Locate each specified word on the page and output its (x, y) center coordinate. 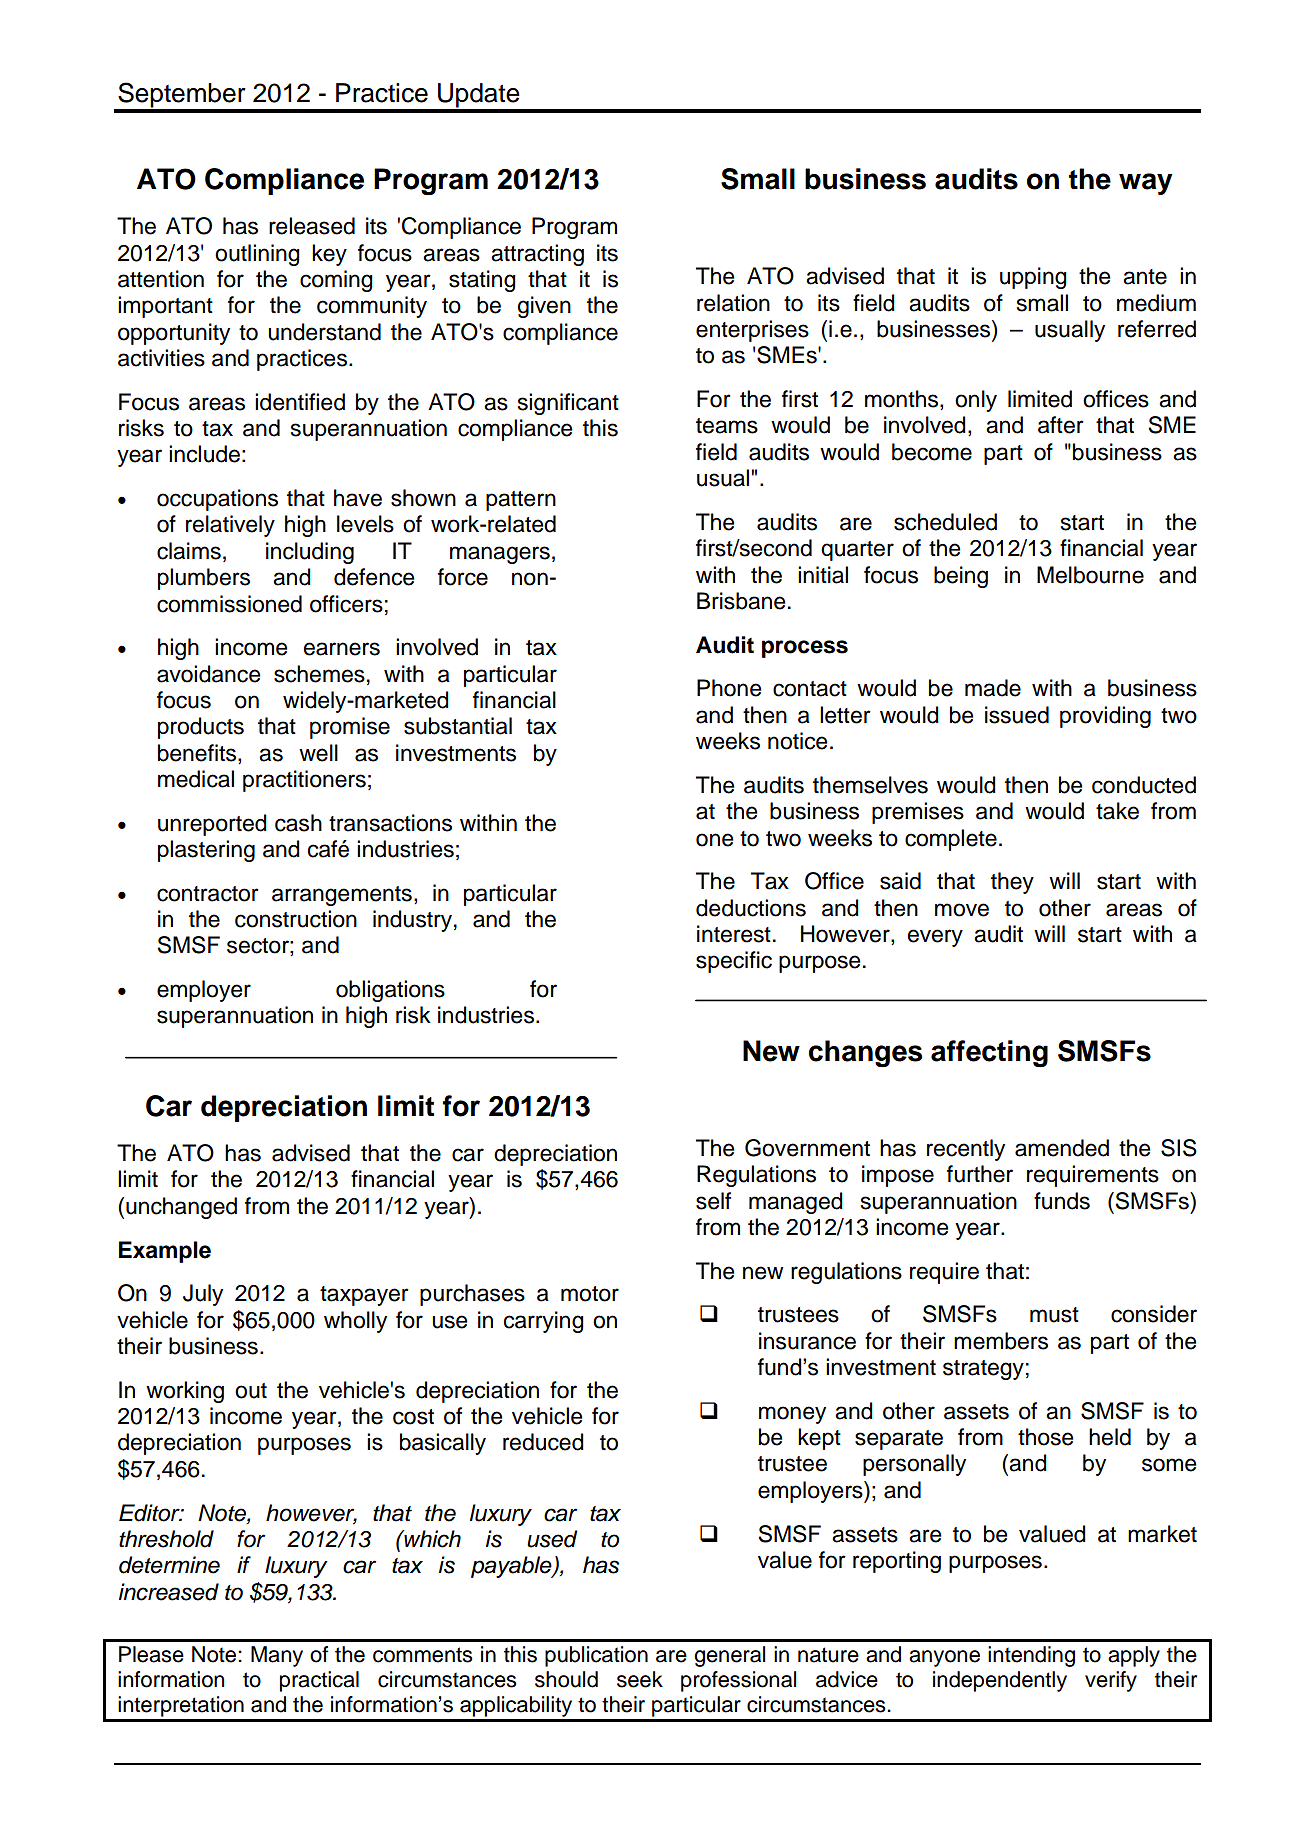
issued (1017, 715)
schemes (319, 674)
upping (1033, 278)
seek (640, 1679)
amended (1062, 1148)
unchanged (181, 1208)
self (713, 1201)
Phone (729, 688)
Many (277, 1656)
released (312, 226)
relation (733, 303)
